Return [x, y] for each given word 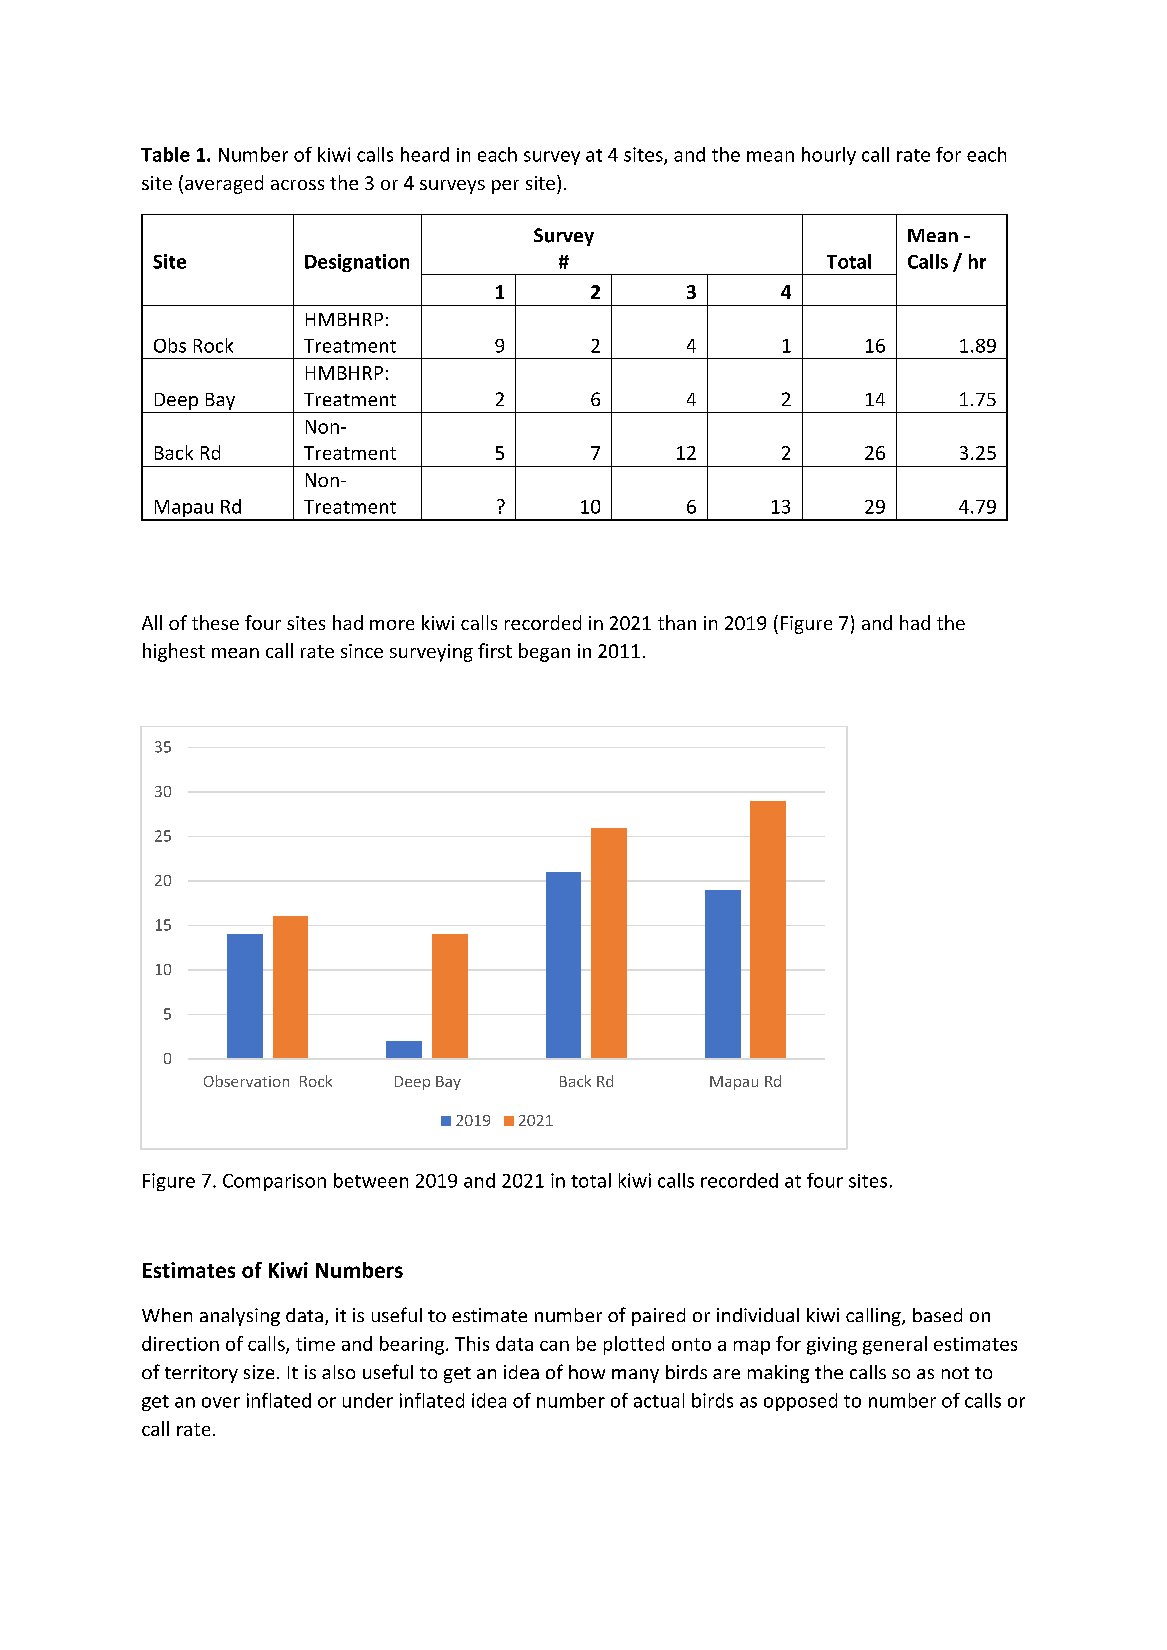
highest [174, 652]
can [554, 1346]
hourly [829, 156]
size [259, 1372]
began [544, 652]
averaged [224, 184]
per [505, 187]
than [677, 622]
